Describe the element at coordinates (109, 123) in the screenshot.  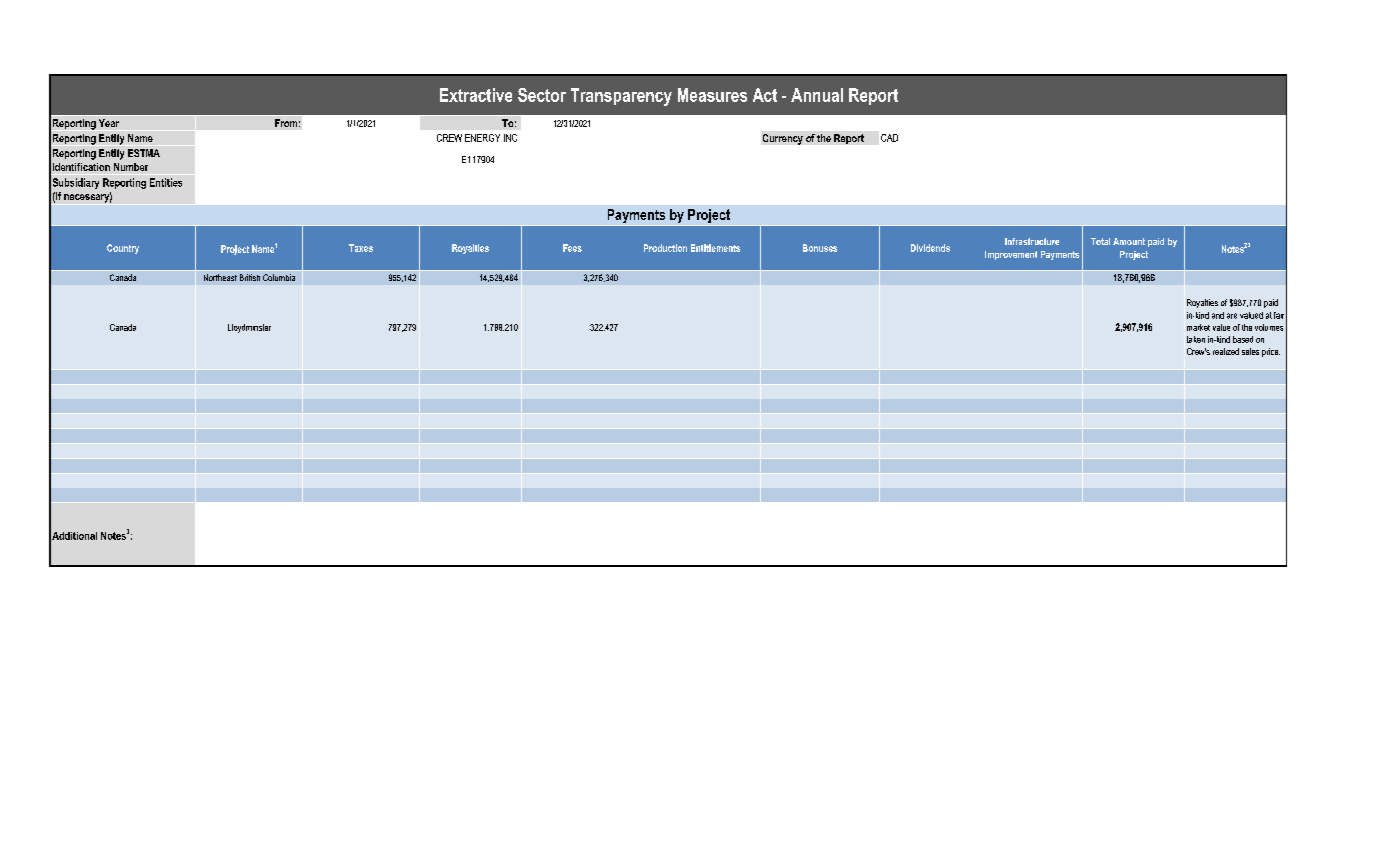
I see `Year` at that location.
